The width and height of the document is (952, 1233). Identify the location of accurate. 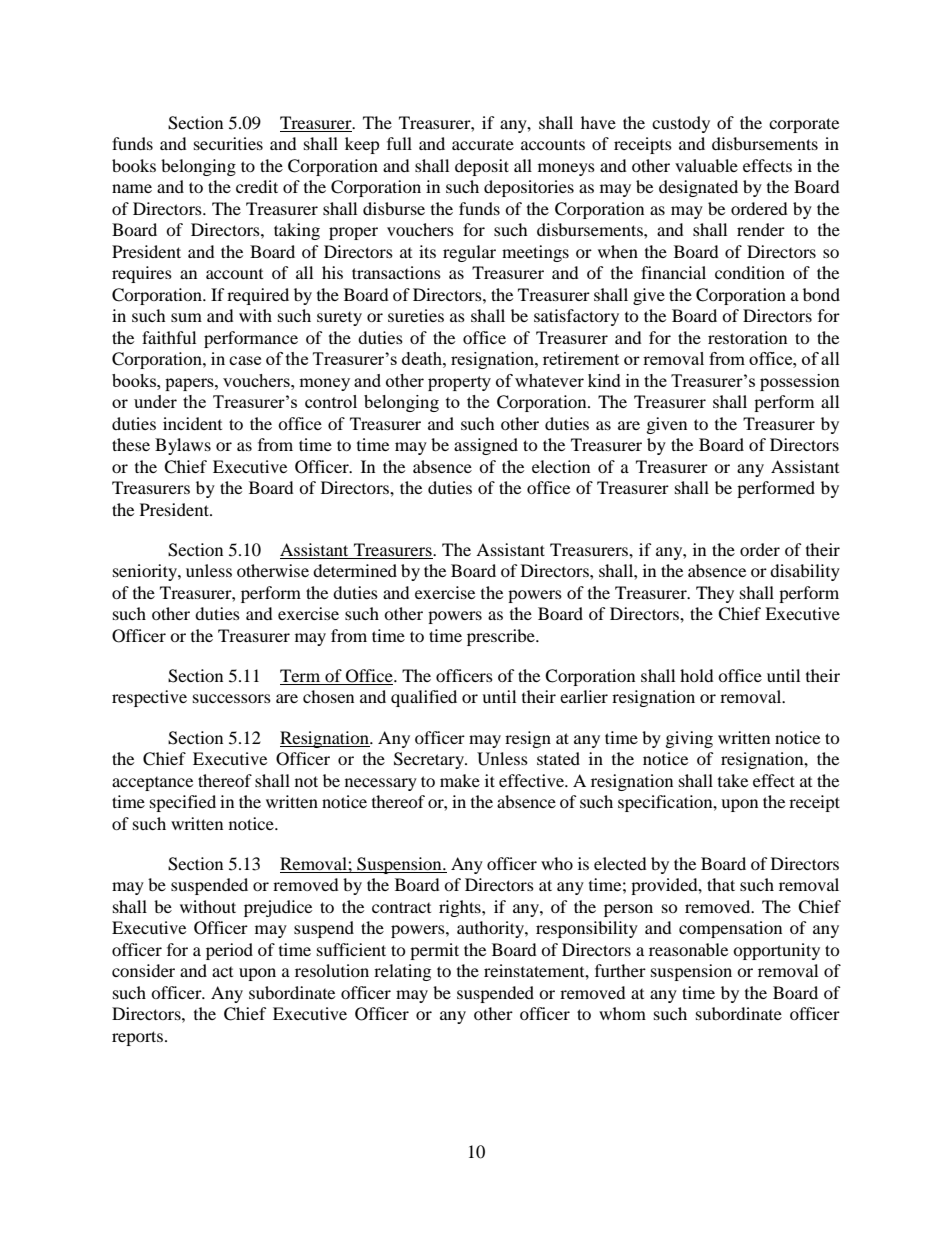
(483, 145).
